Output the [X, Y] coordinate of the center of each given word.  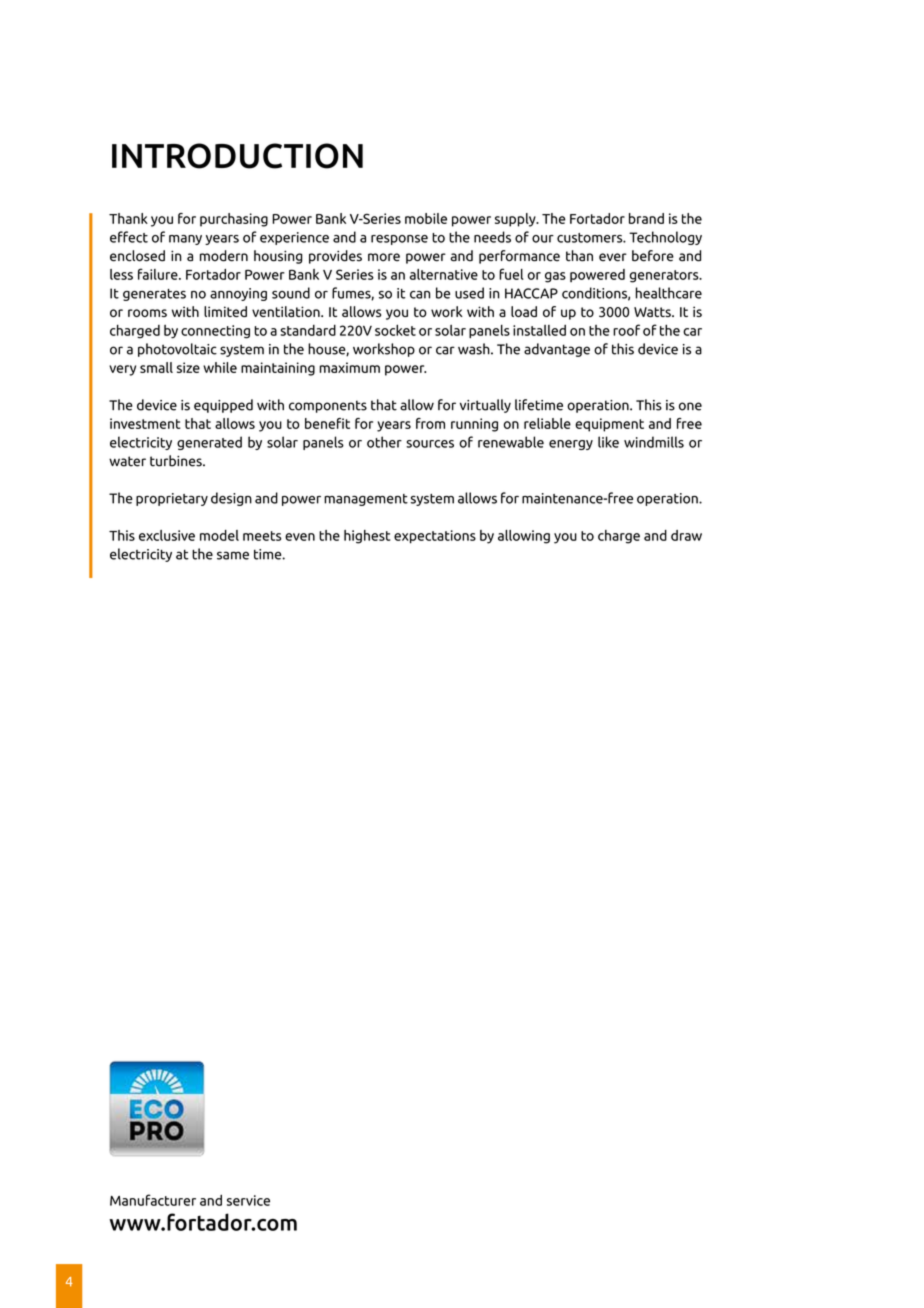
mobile [426, 218]
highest [367, 537]
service [248, 1200]
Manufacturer [153, 1200]
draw [686, 535]
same [233, 555]
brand [646, 218]
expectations [435, 537]
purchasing [234, 220]
